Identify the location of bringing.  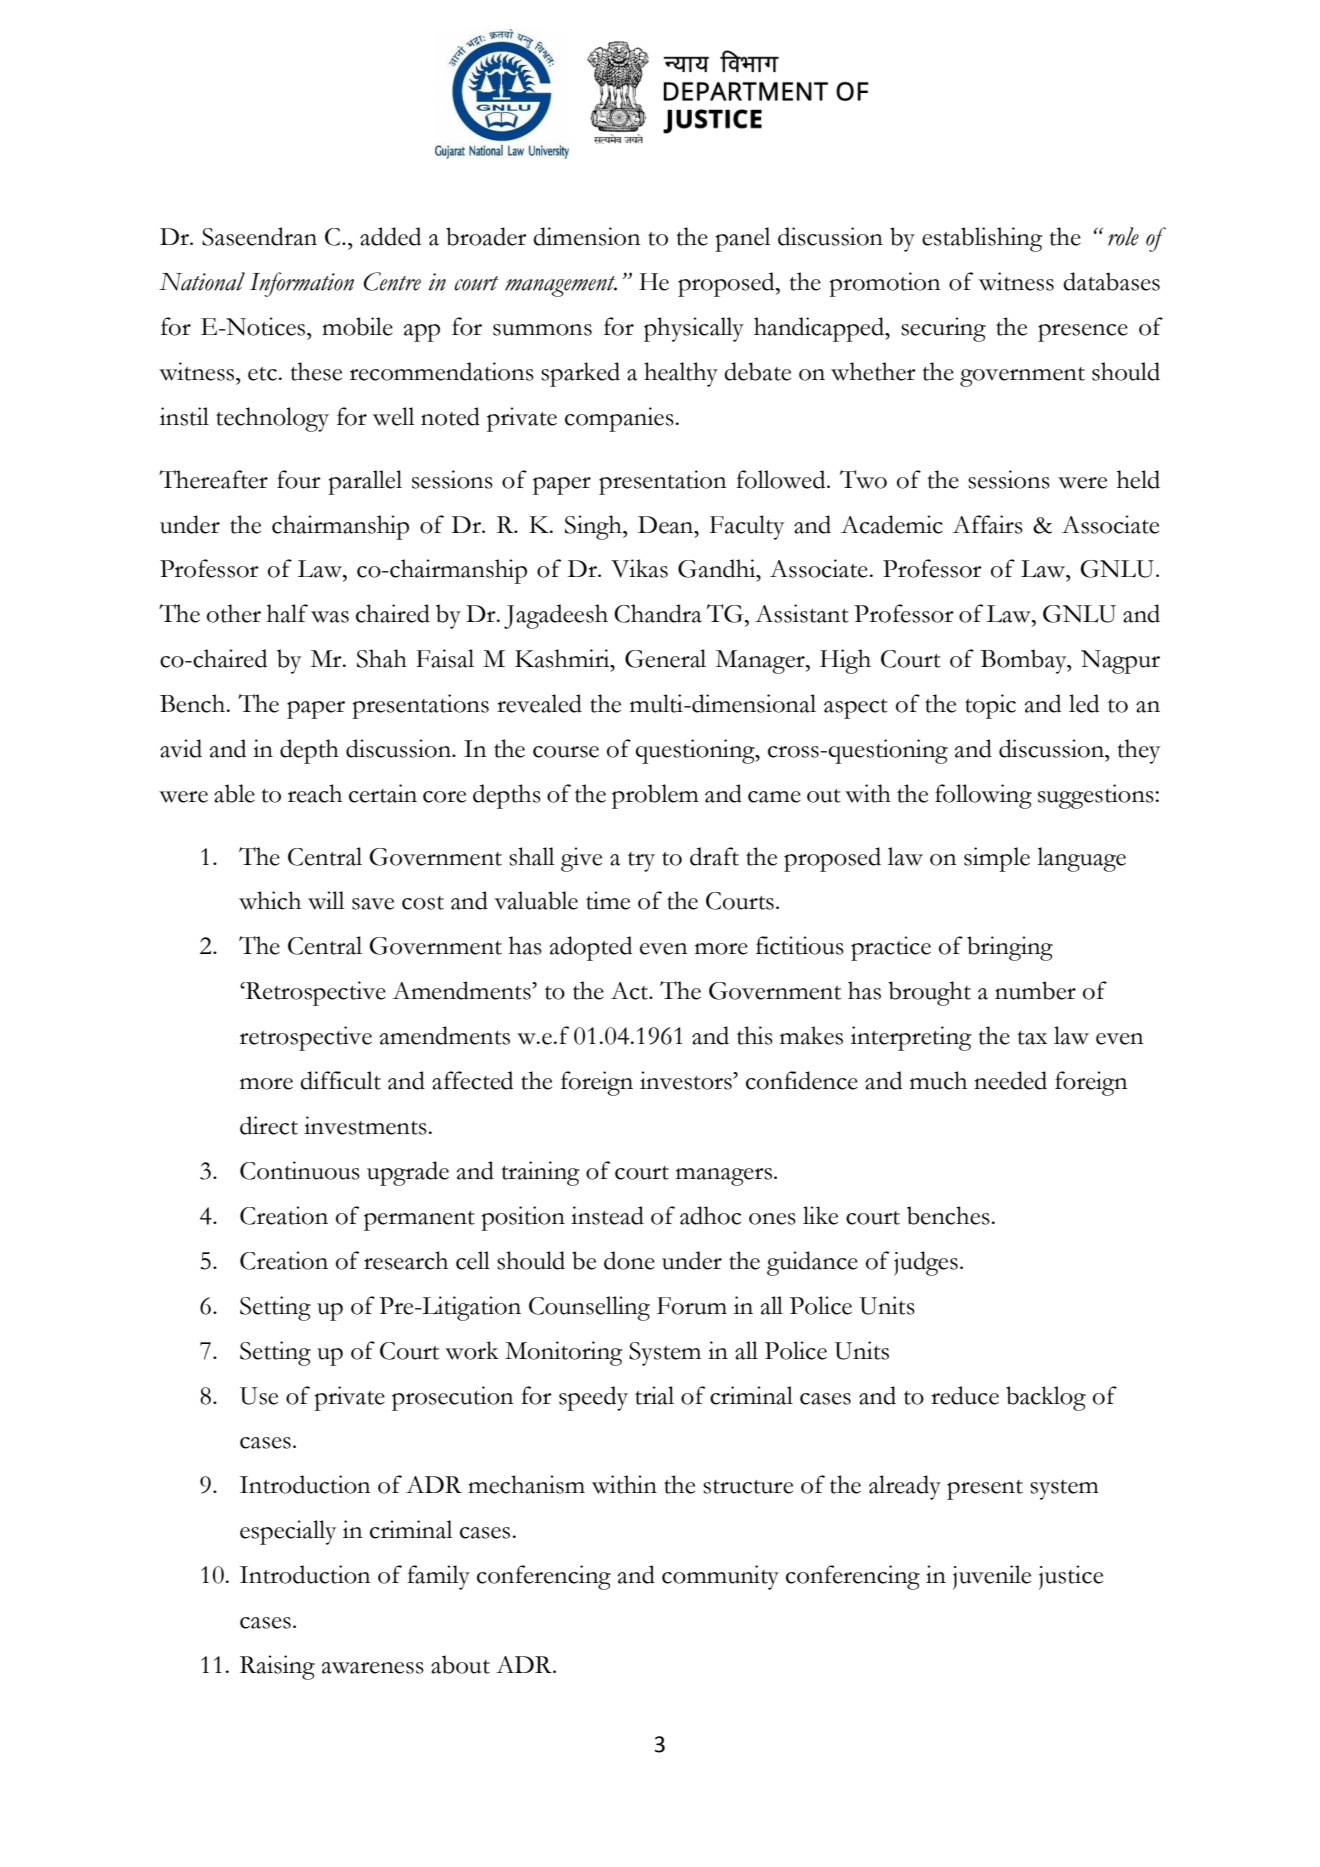
(1010, 948).
